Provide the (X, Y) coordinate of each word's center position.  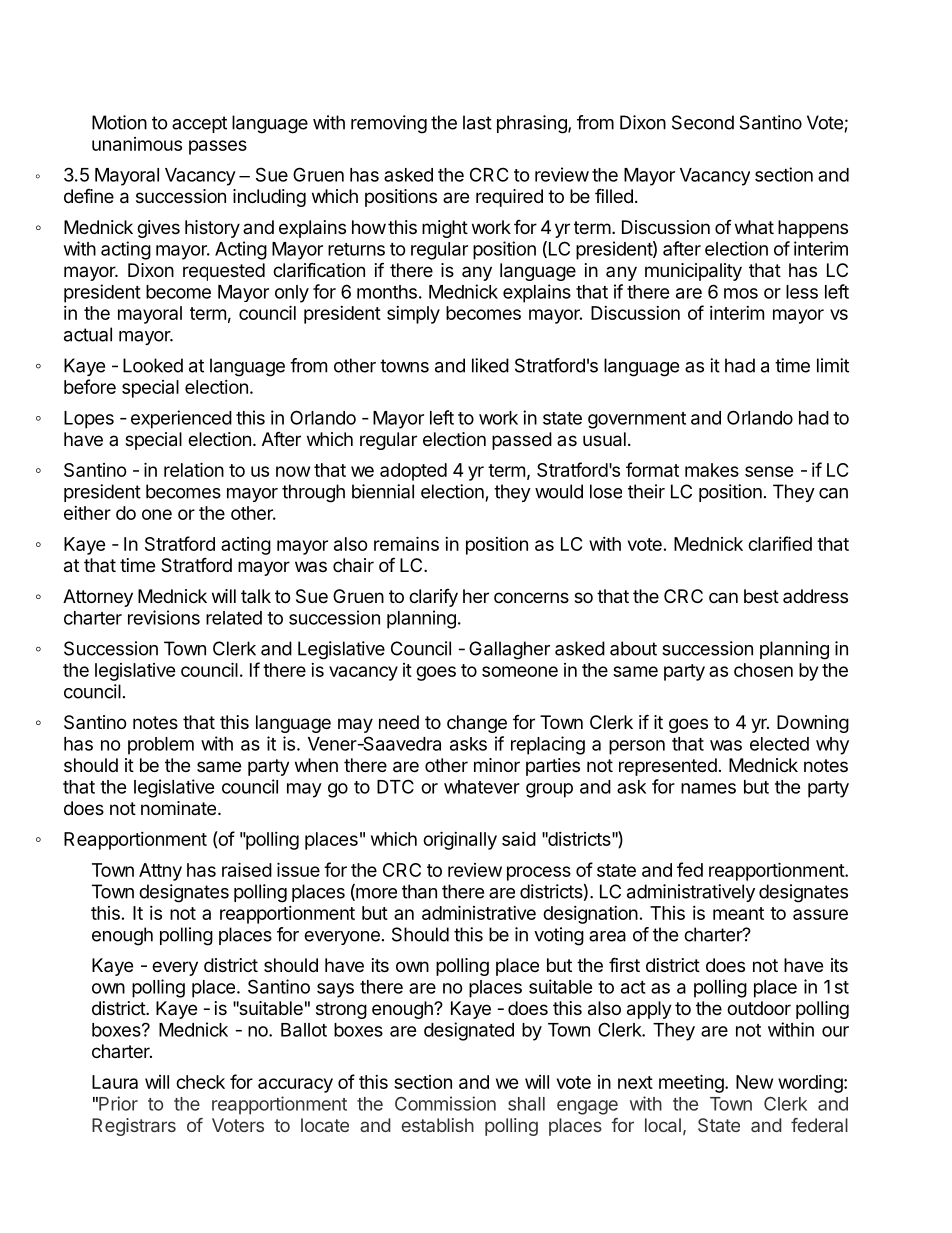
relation (194, 469)
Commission (445, 1103)
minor (497, 765)
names (708, 788)
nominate (178, 808)
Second (703, 122)
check (200, 1082)
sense (769, 471)
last (477, 122)
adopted (413, 472)
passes (218, 147)
